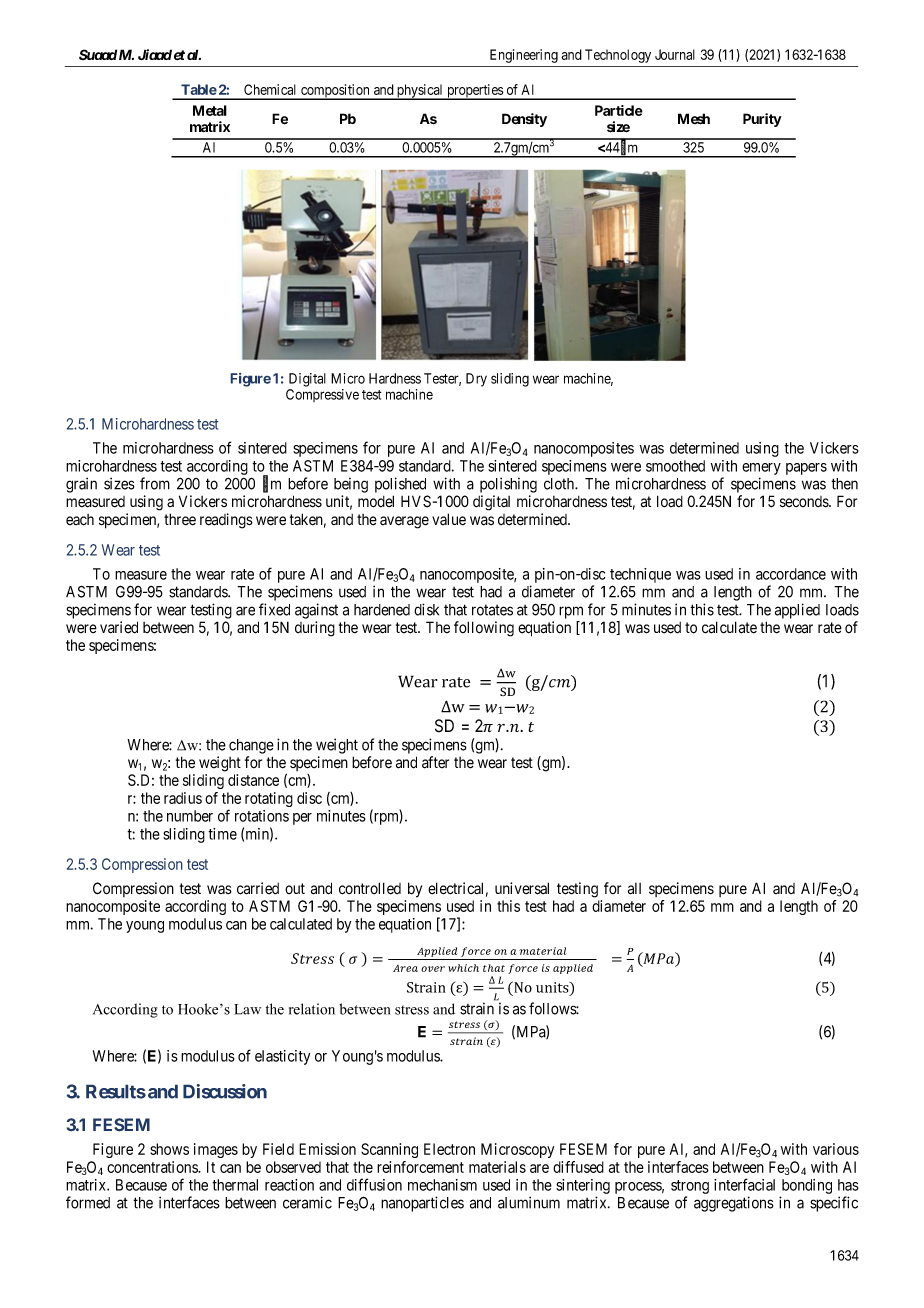 This screenshot has width=924, height=1308. What do you see at coordinates (435, 762) in the screenshot?
I see `after` at bounding box center [435, 762].
